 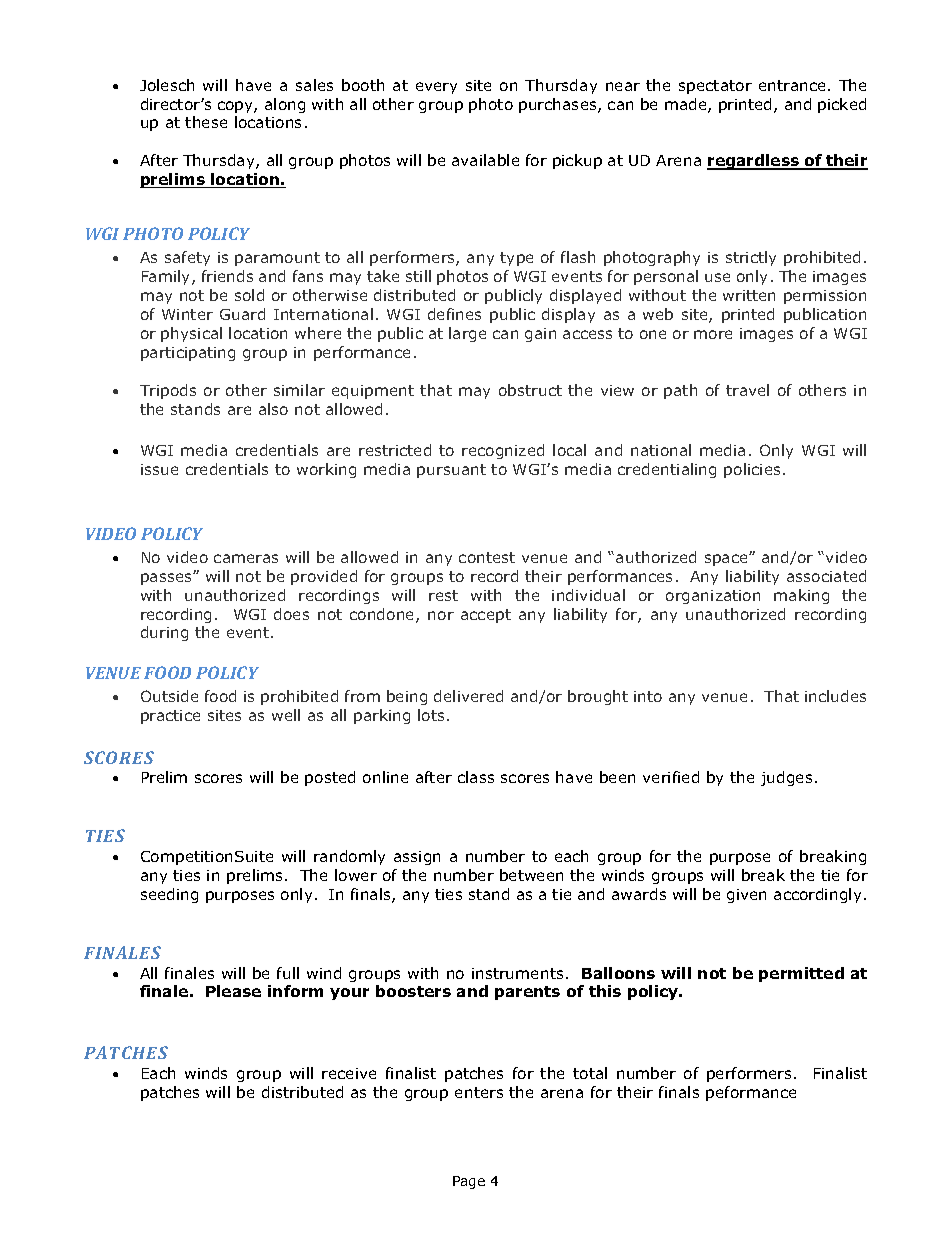 I want to click on receive, so click(x=349, y=1073).
